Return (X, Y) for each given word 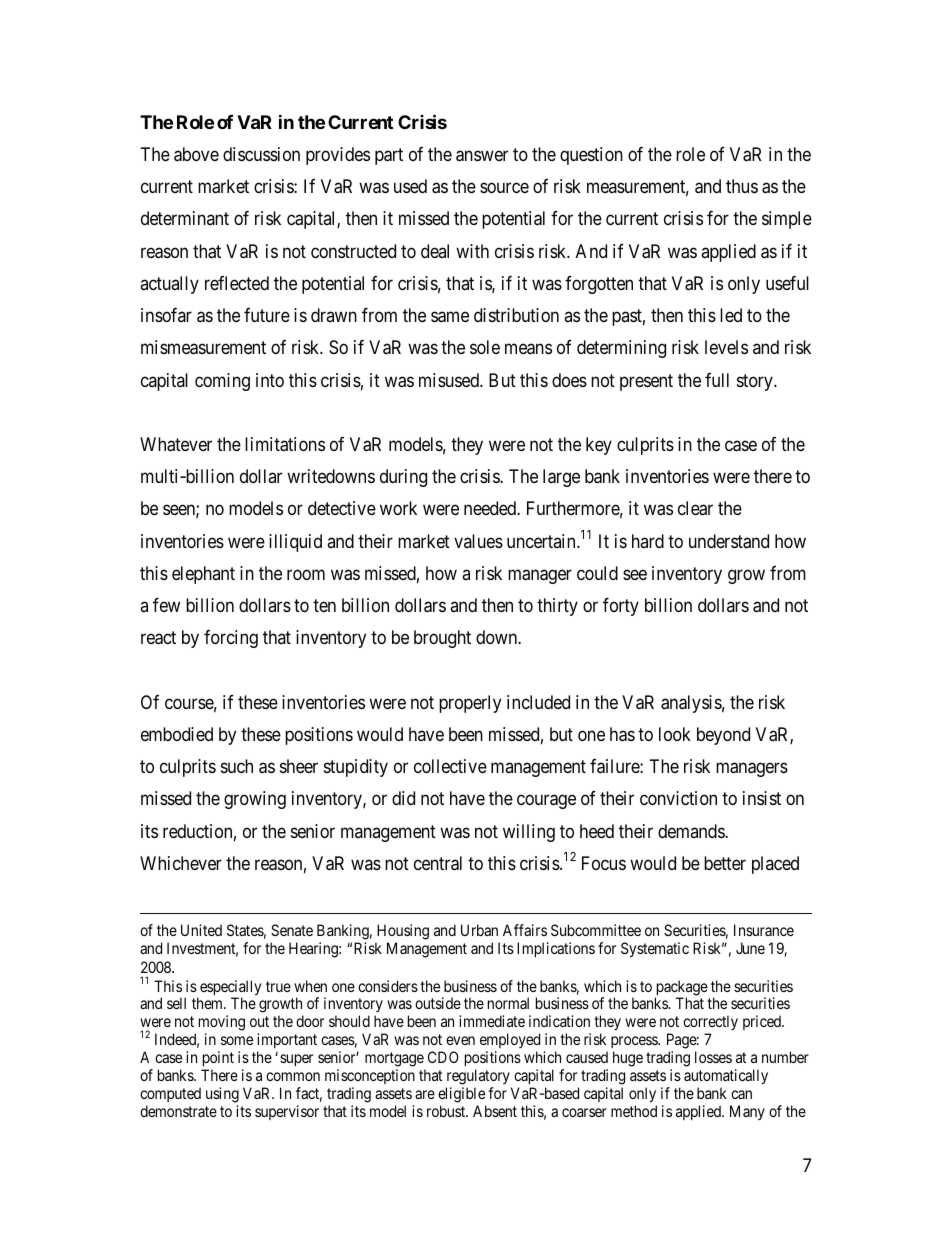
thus (742, 186)
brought (442, 639)
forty (621, 607)
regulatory (478, 1077)
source (504, 188)
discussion (261, 154)
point (218, 1058)
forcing (231, 639)
